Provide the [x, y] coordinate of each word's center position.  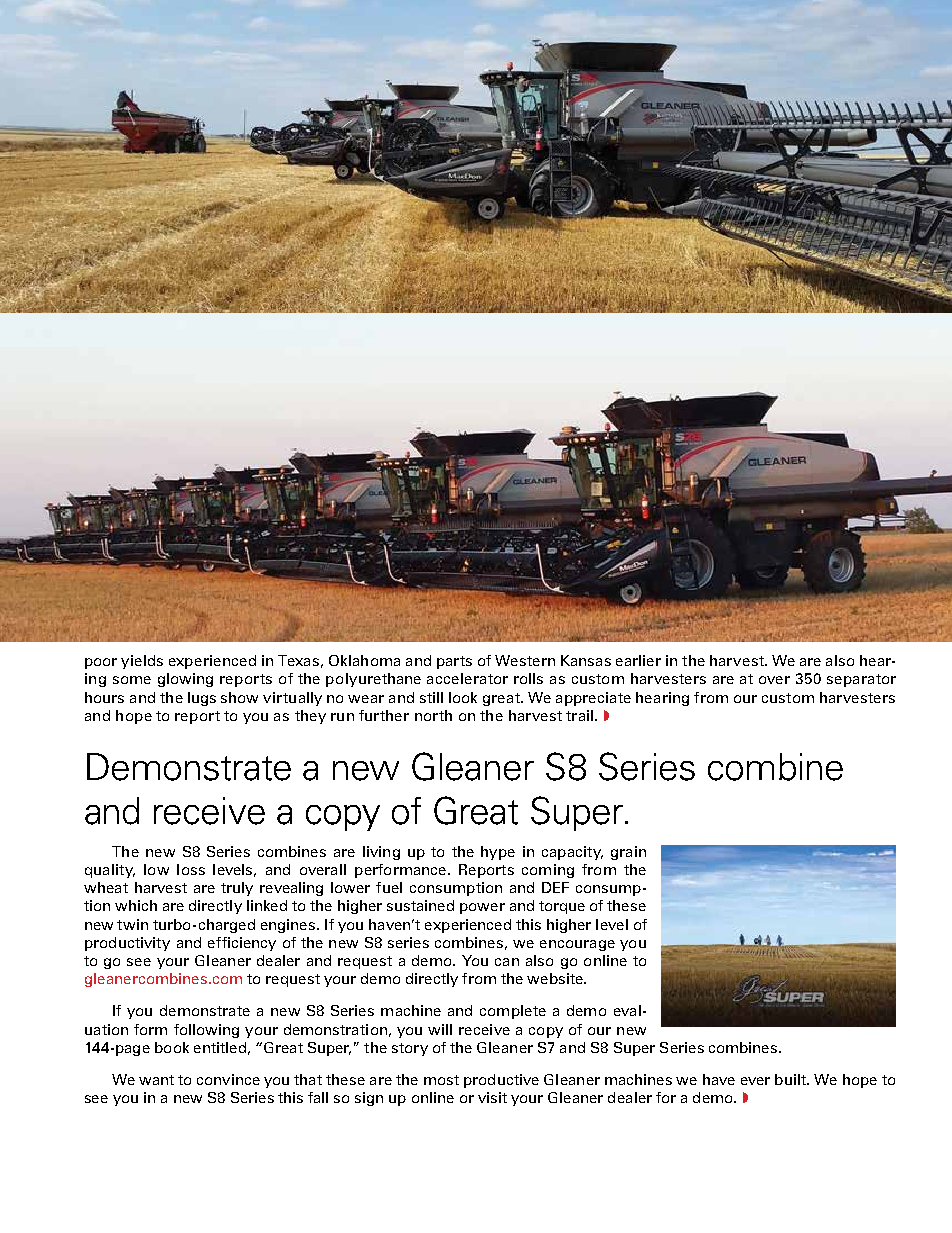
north [433, 715]
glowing [185, 680]
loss [191, 869]
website [556, 978]
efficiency [242, 944]
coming [548, 871]
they [310, 717]
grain [628, 853]
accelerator [467, 678]
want [156, 1080]
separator [861, 680]
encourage [577, 945]
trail [579, 715]
